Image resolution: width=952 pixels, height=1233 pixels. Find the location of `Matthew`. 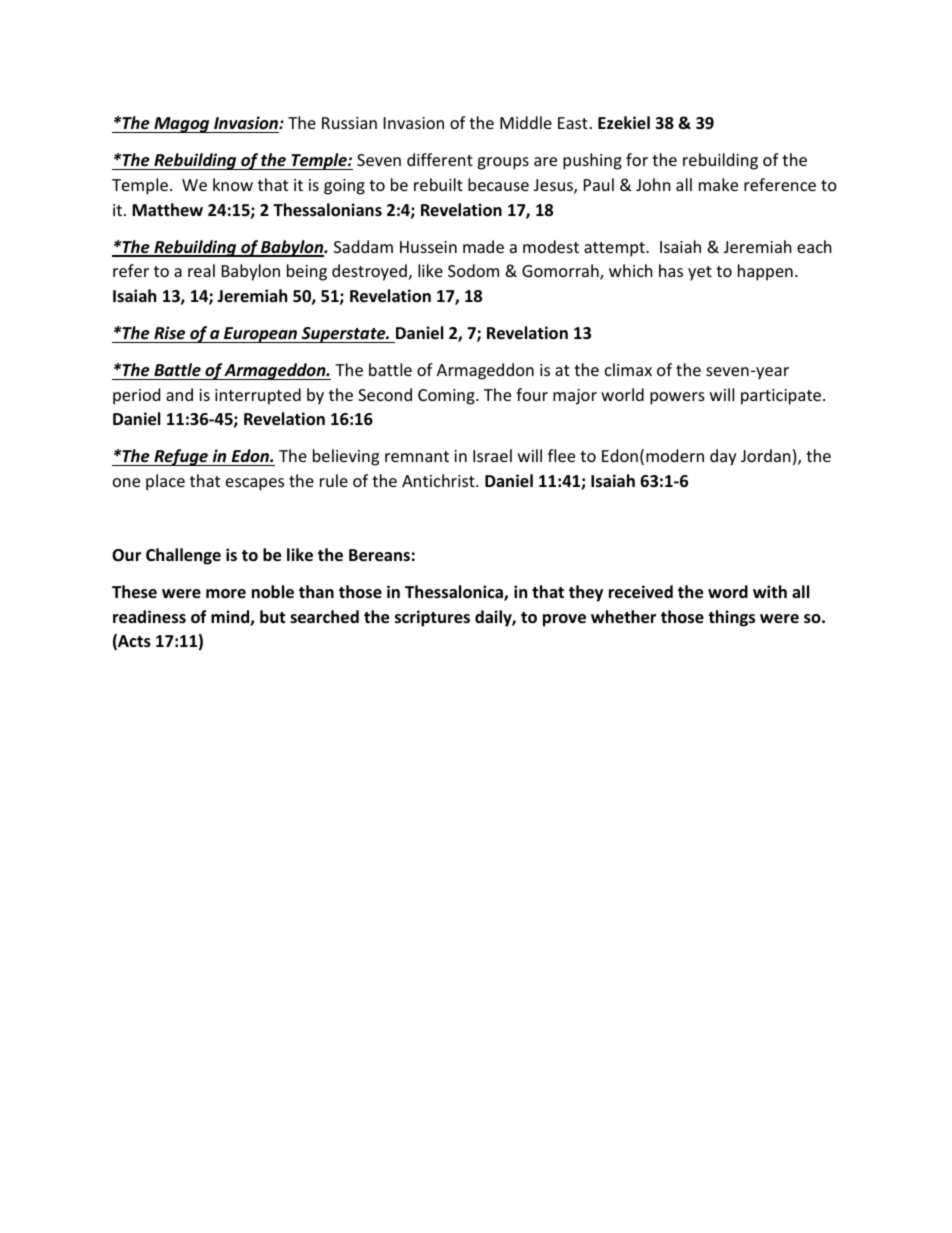

Matthew is located at coordinates (167, 209).
